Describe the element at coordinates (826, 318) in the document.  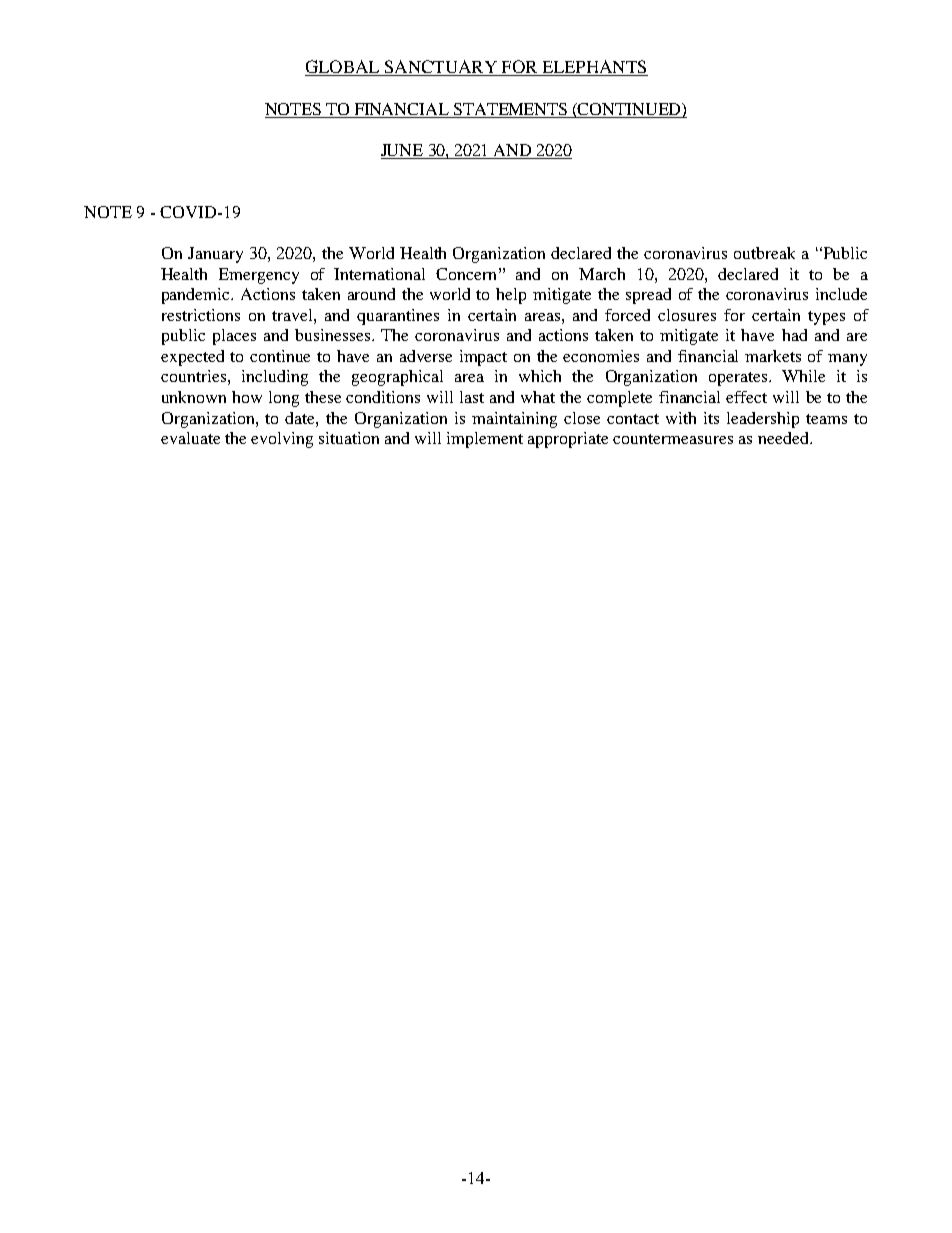
I see `types` at that location.
